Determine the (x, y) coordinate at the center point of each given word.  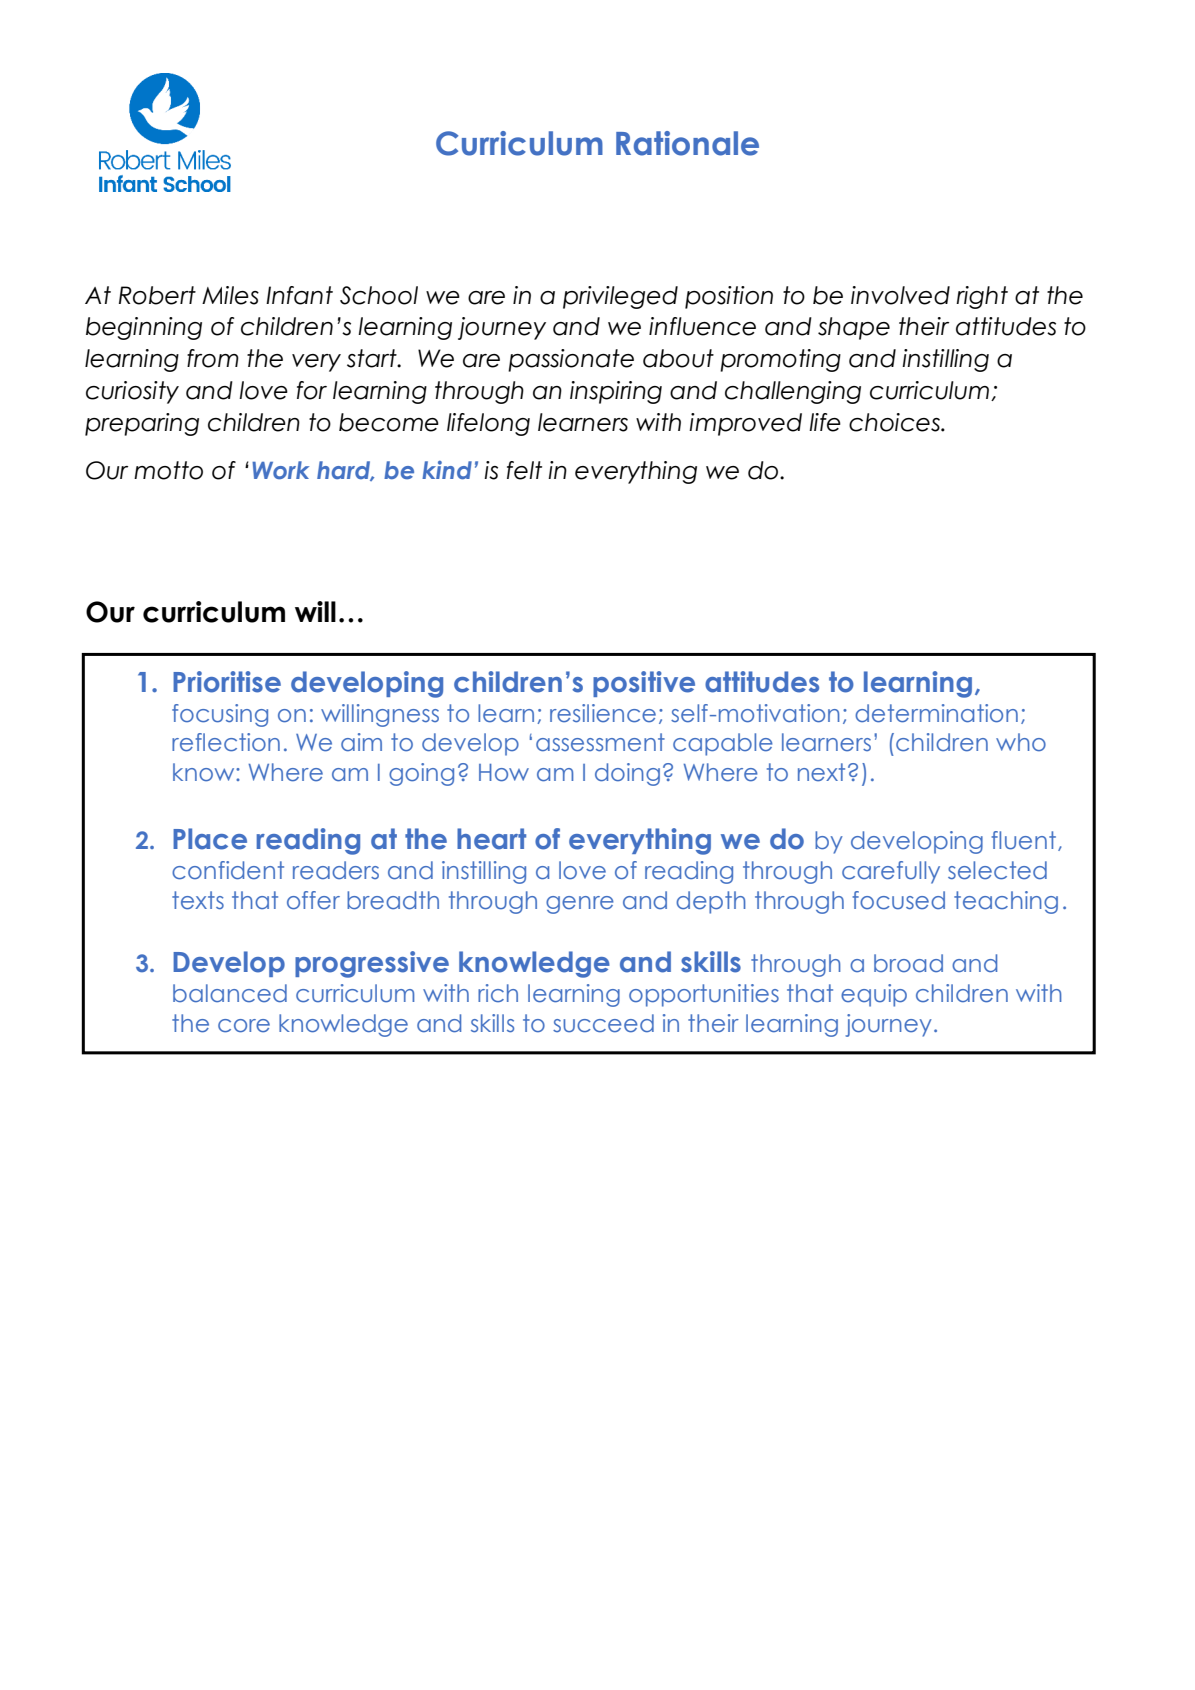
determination (936, 713)
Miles (230, 295)
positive (644, 684)
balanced (230, 993)
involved (900, 295)
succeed (603, 1023)
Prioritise (227, 682)
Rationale (687, 143)
